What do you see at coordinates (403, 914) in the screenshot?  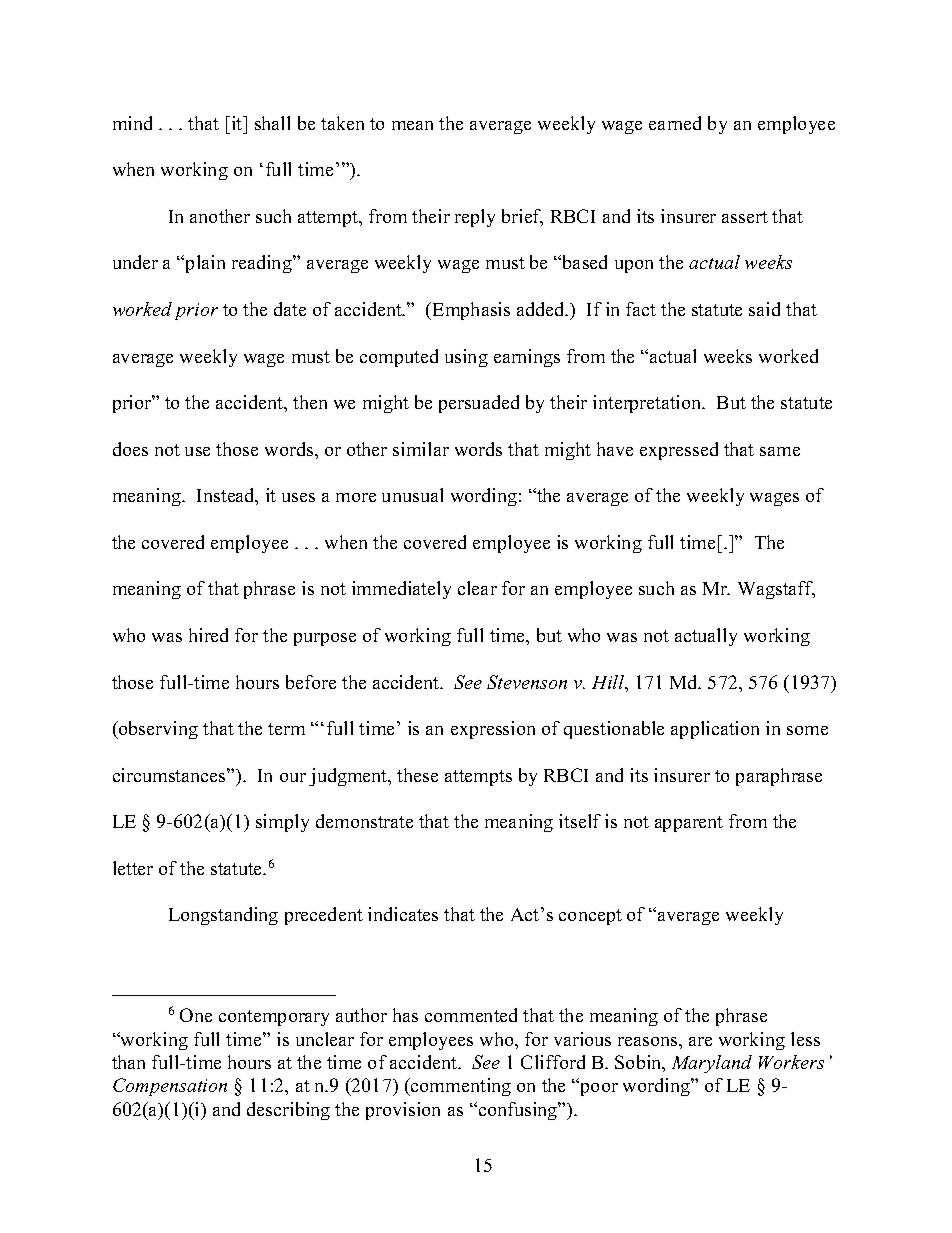 I see `indicates` at bounding box center [403, 914].
